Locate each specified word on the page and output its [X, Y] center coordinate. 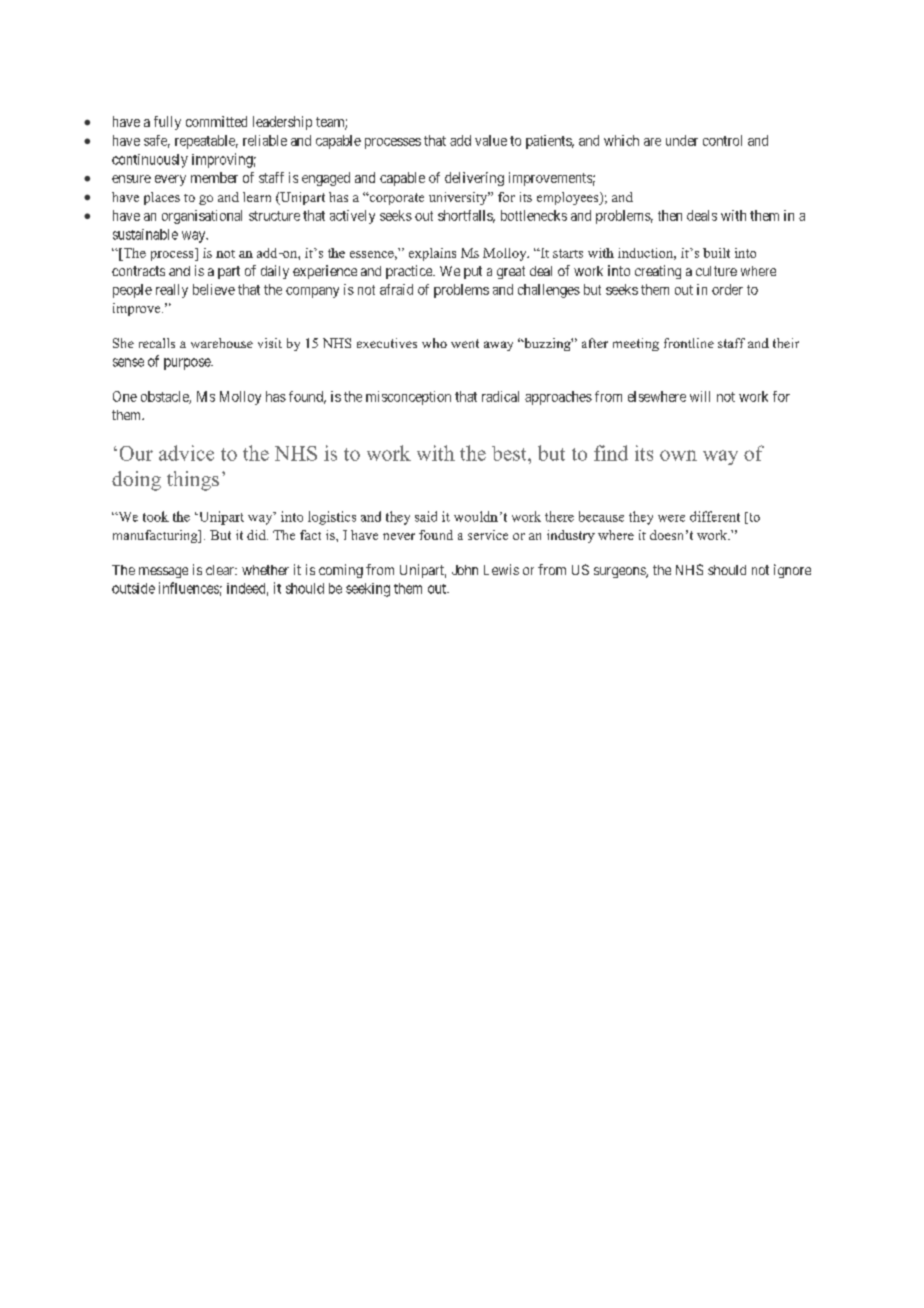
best [510, 453]
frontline [689, 343]
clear [221, 570]
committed [216, 121]
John [465, 570]
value [491, 140]
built [716, 253]
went [465, 343]
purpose [188, 364]
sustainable [145, 234]
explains [432, 254]
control [722, 140]
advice [186, 453]
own [678, 455]
